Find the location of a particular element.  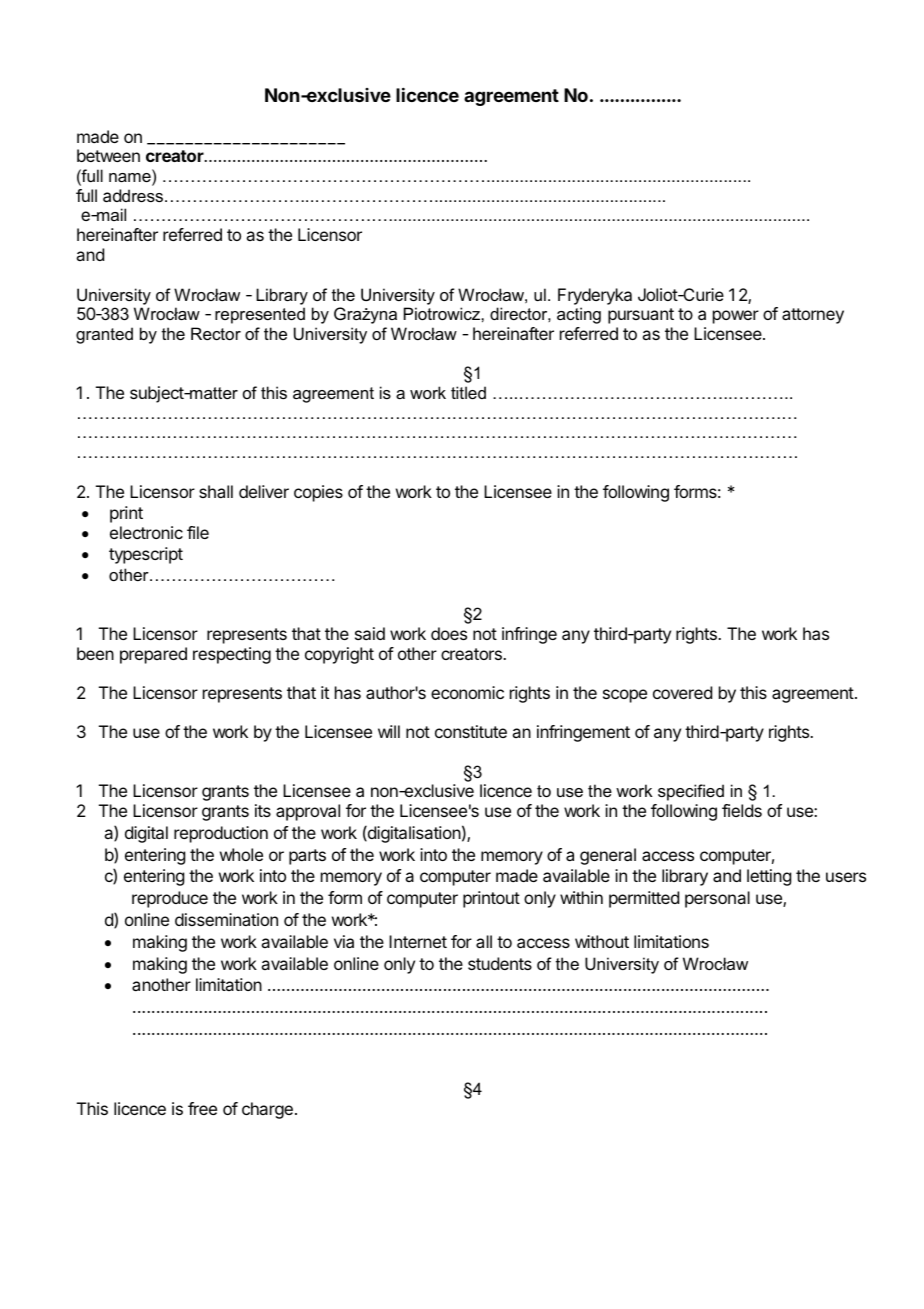

students is located at coordinates (500, 963).
